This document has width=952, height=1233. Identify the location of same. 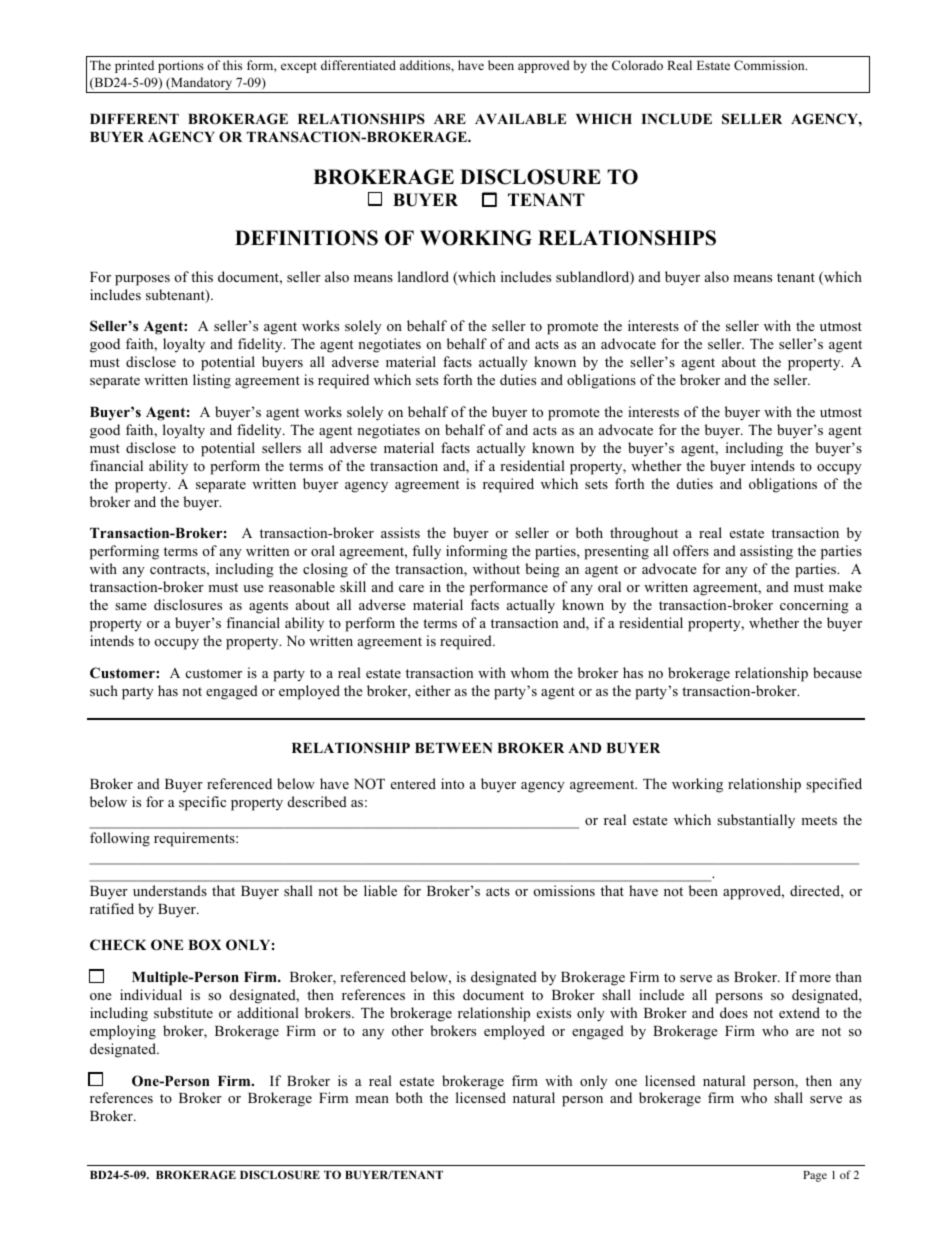
(131, 606).
